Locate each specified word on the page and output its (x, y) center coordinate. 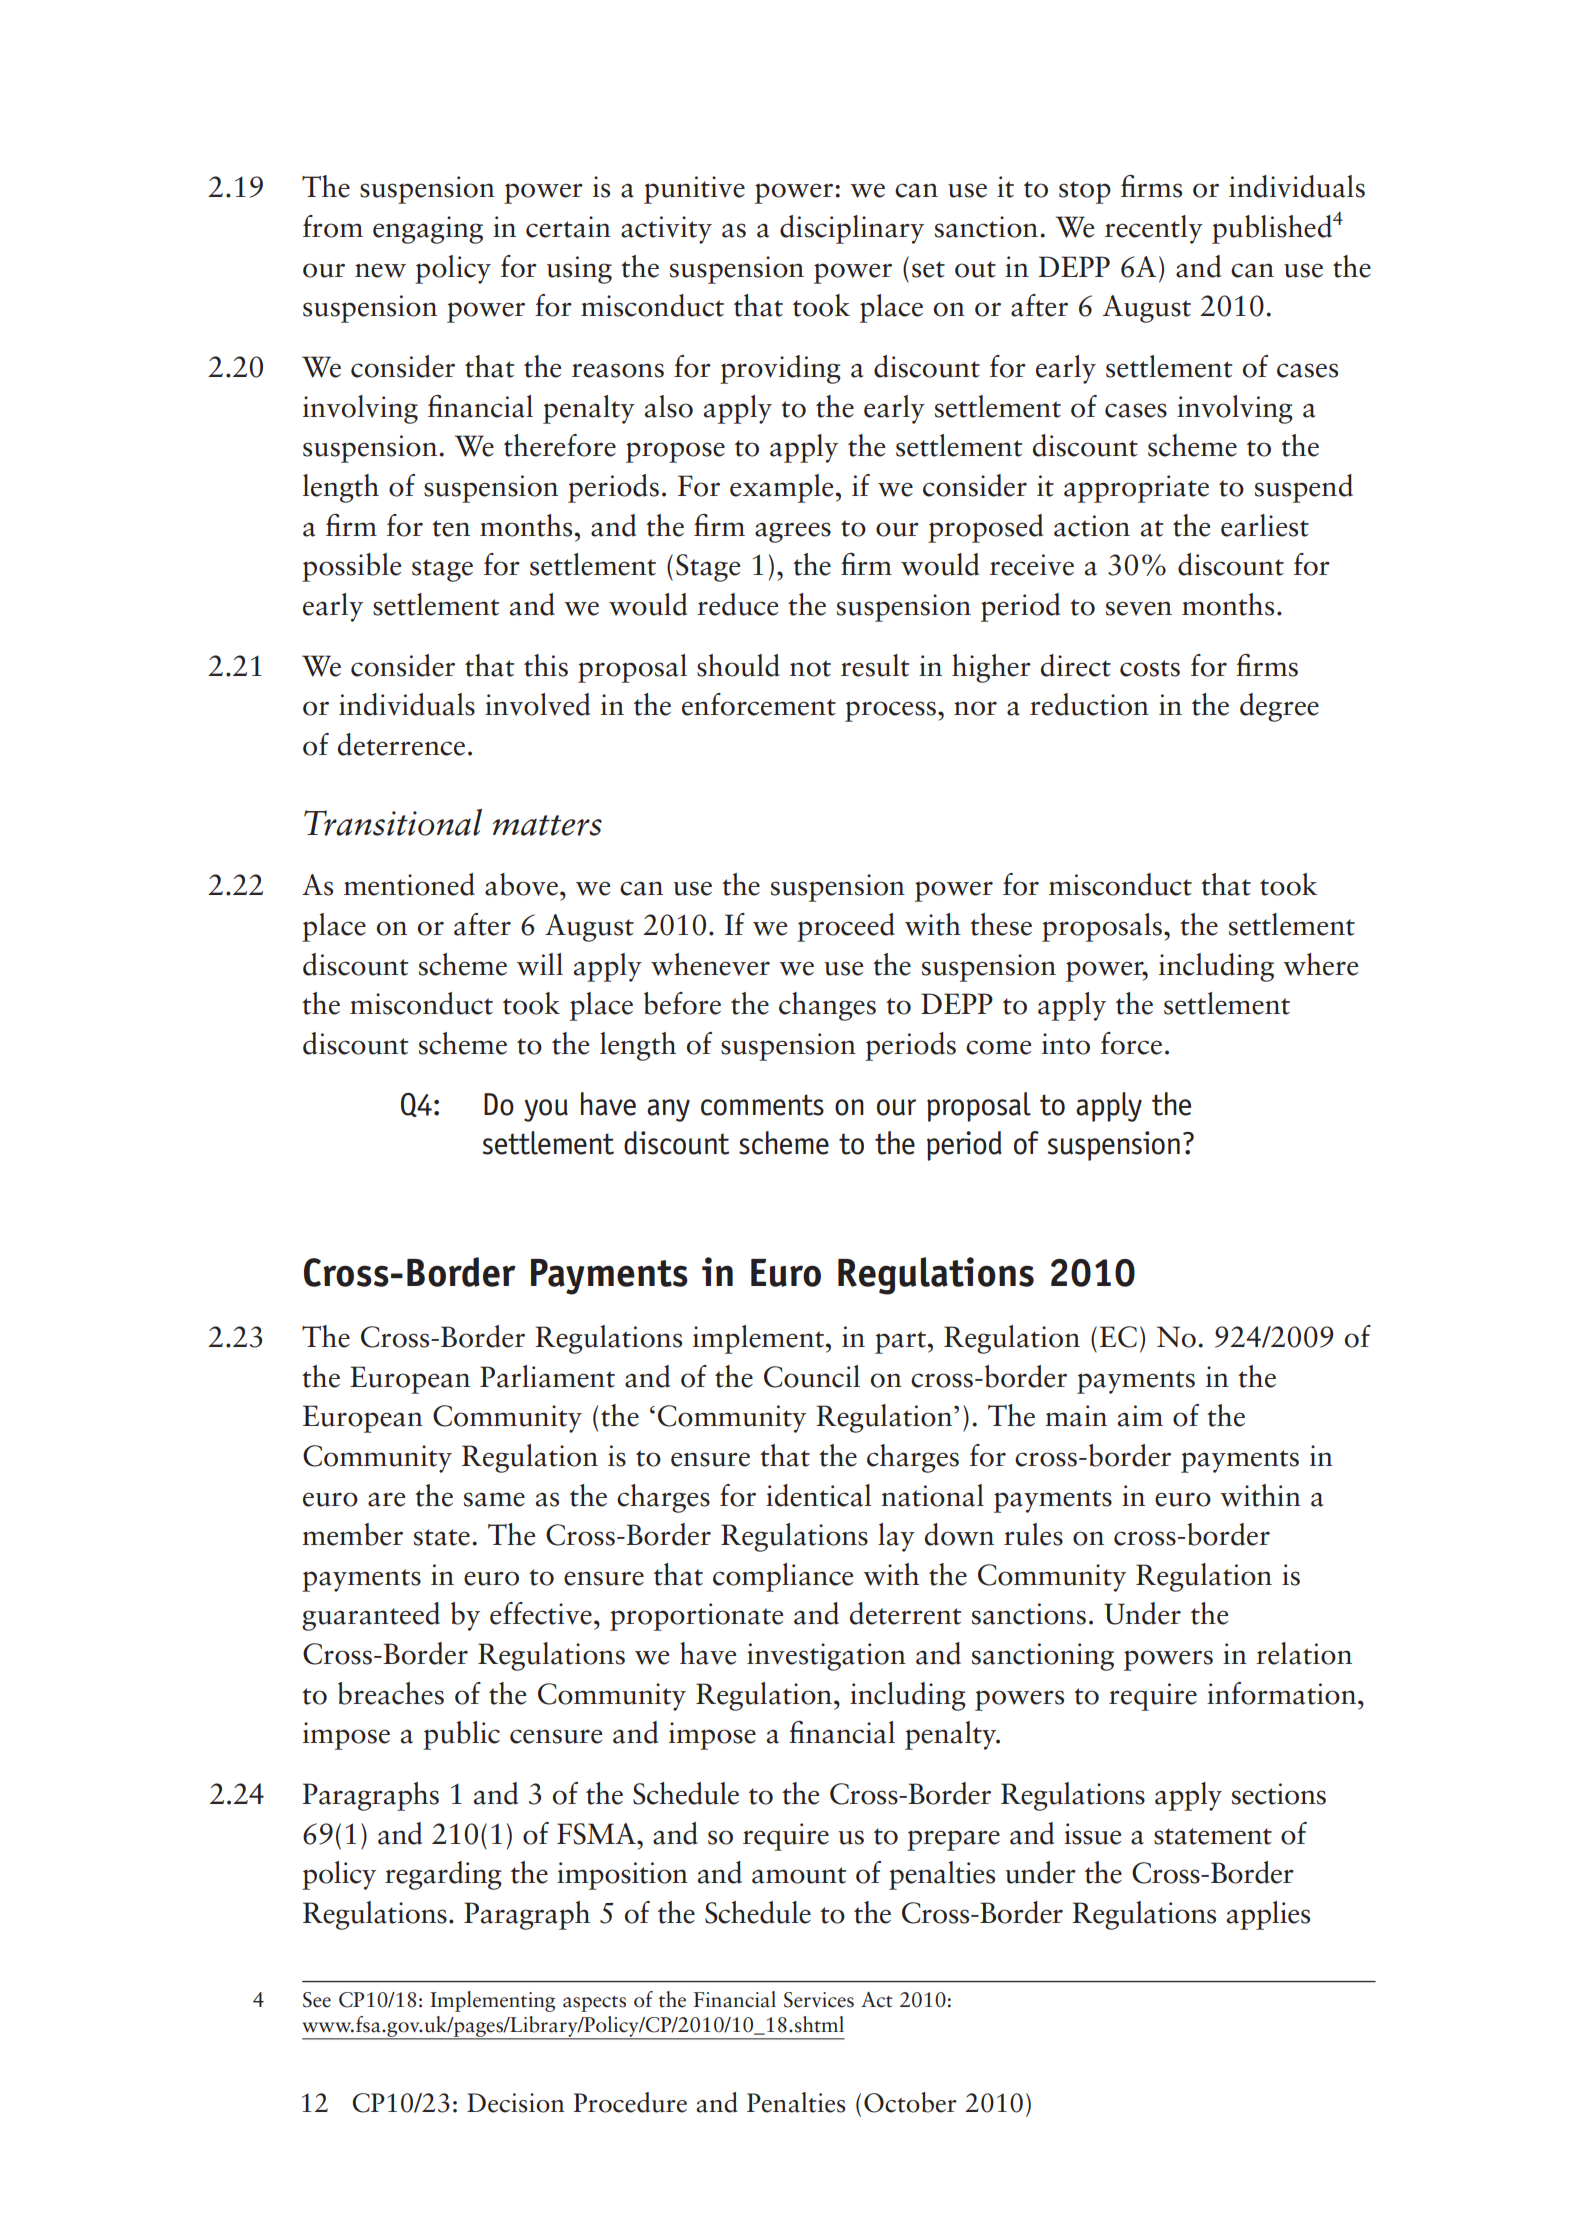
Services (819, 2000)
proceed (846, 927)
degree (1279, 707)
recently (1154, 229)
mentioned (409, 884)
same (494, 1499)
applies (1268, 1915)
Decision (516, 2103)
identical (818, 1495)
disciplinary (852, 229)
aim (1140, 1416)
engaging (428, 230)
